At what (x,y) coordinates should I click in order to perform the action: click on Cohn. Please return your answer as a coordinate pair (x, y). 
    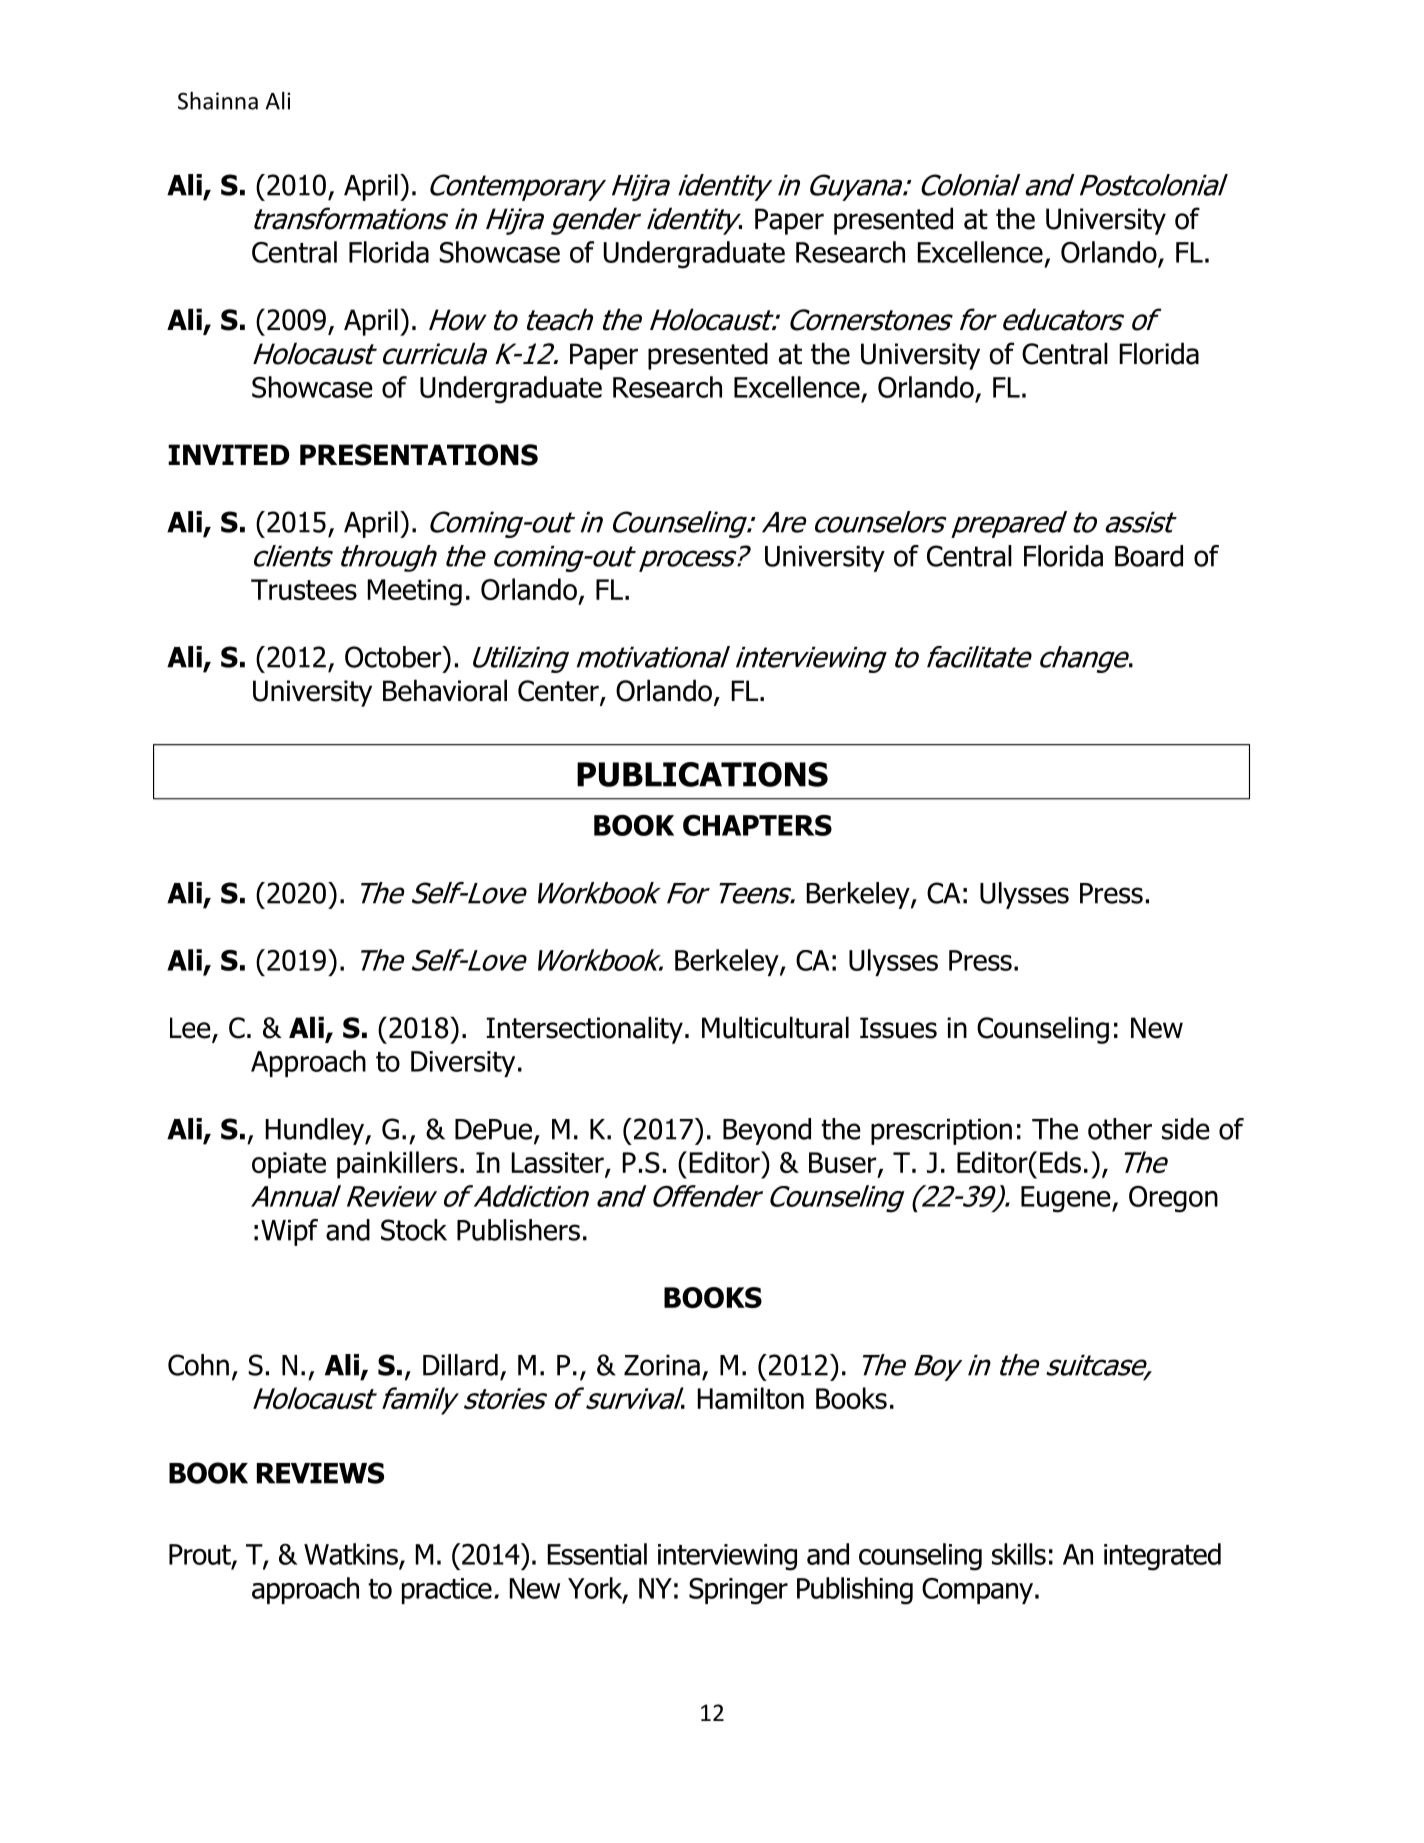
    Looking at the image, I should click on (198, 1365).
